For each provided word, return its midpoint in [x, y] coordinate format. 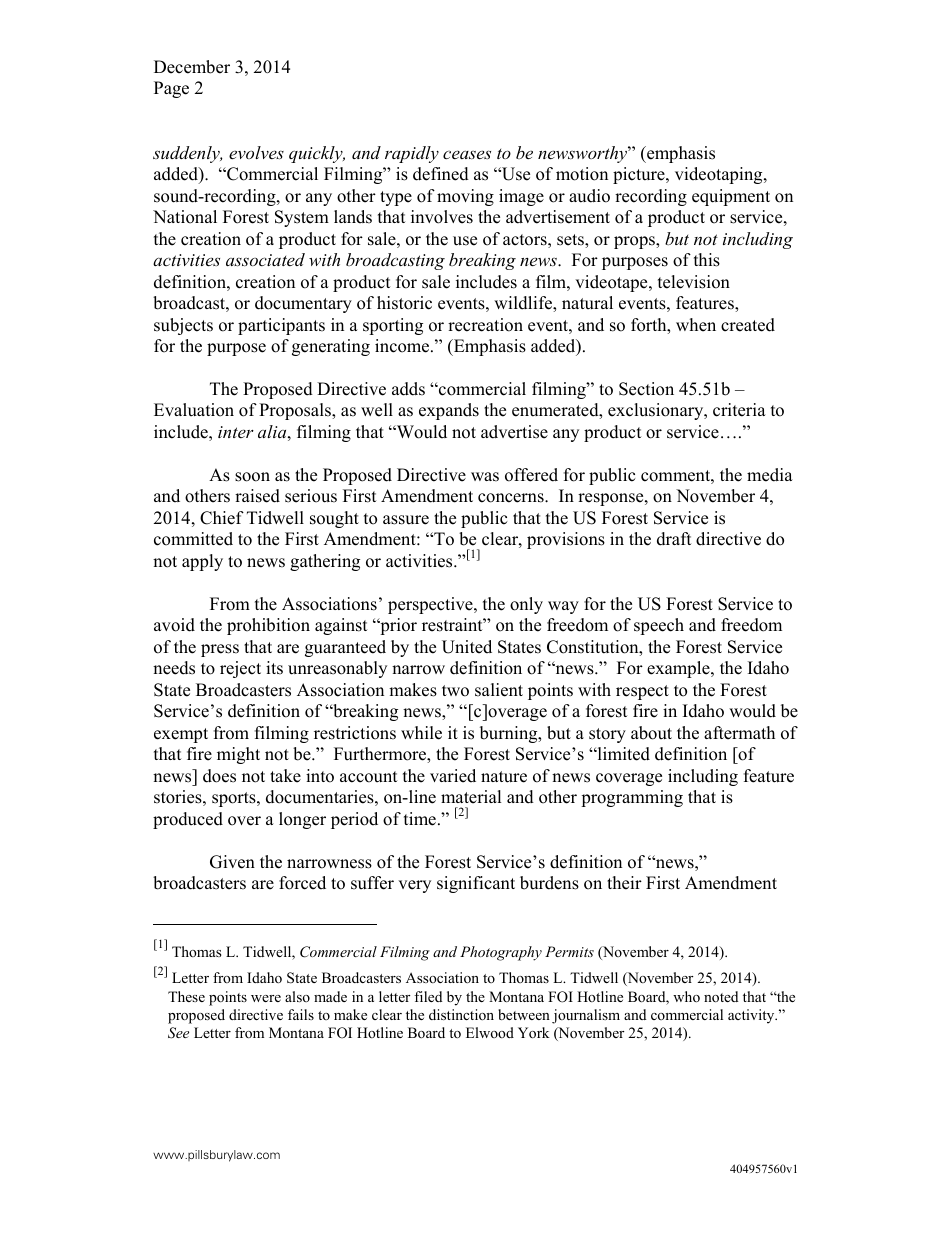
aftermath [739, 733]
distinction [461, 1014]
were [266, 998]
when [696, 325]
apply [202, 562]
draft [674, 539]
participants [281, 326]
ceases [467, 154]
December [192, 67]
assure [406, 520]
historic [404, 303]
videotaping [720, 175]
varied [453, 776]
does [219, 776]
